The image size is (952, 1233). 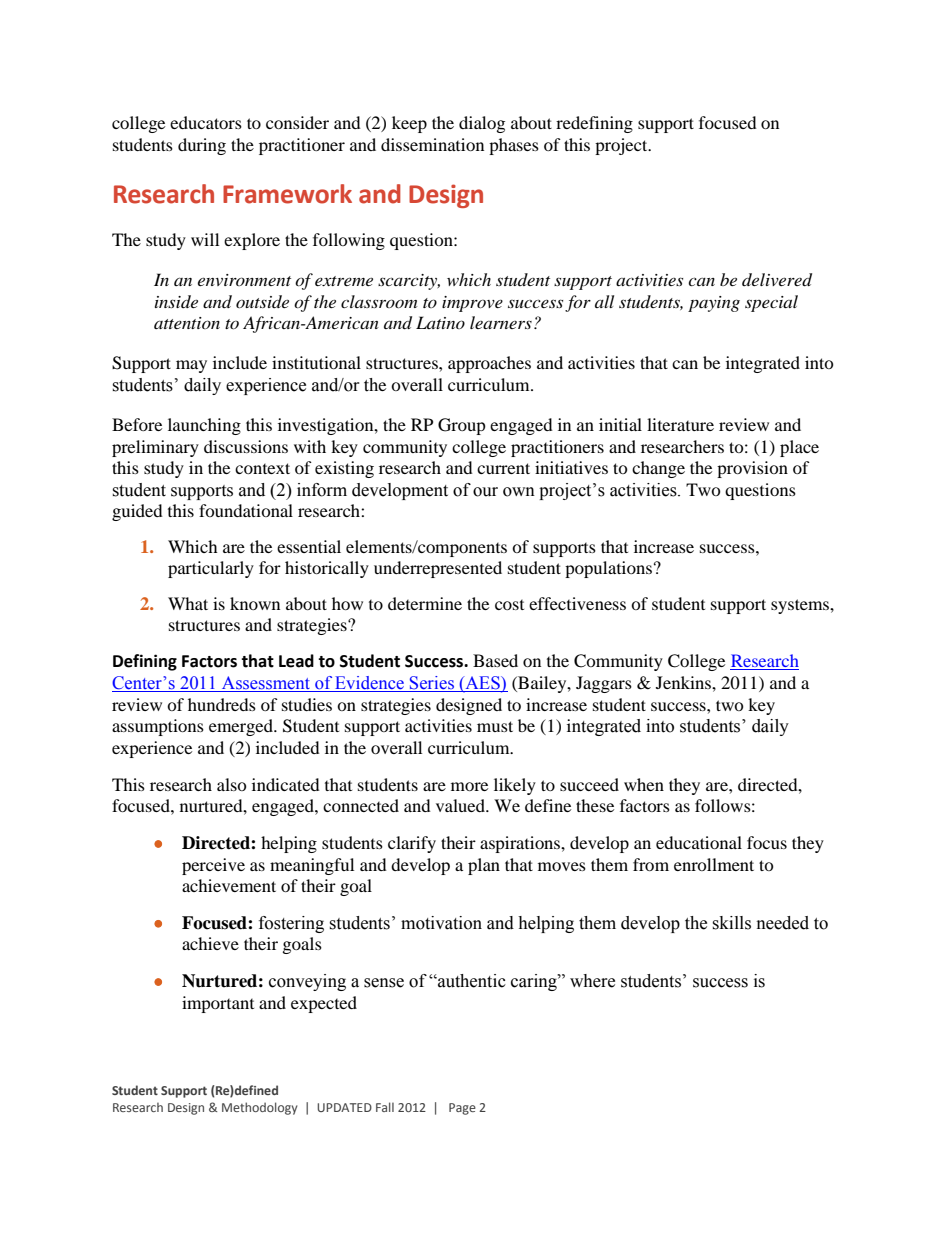 What do you see at coordinates (260, 1108) in the screenshot?
I see `Methodology` at bounding box center [260, 1108].
